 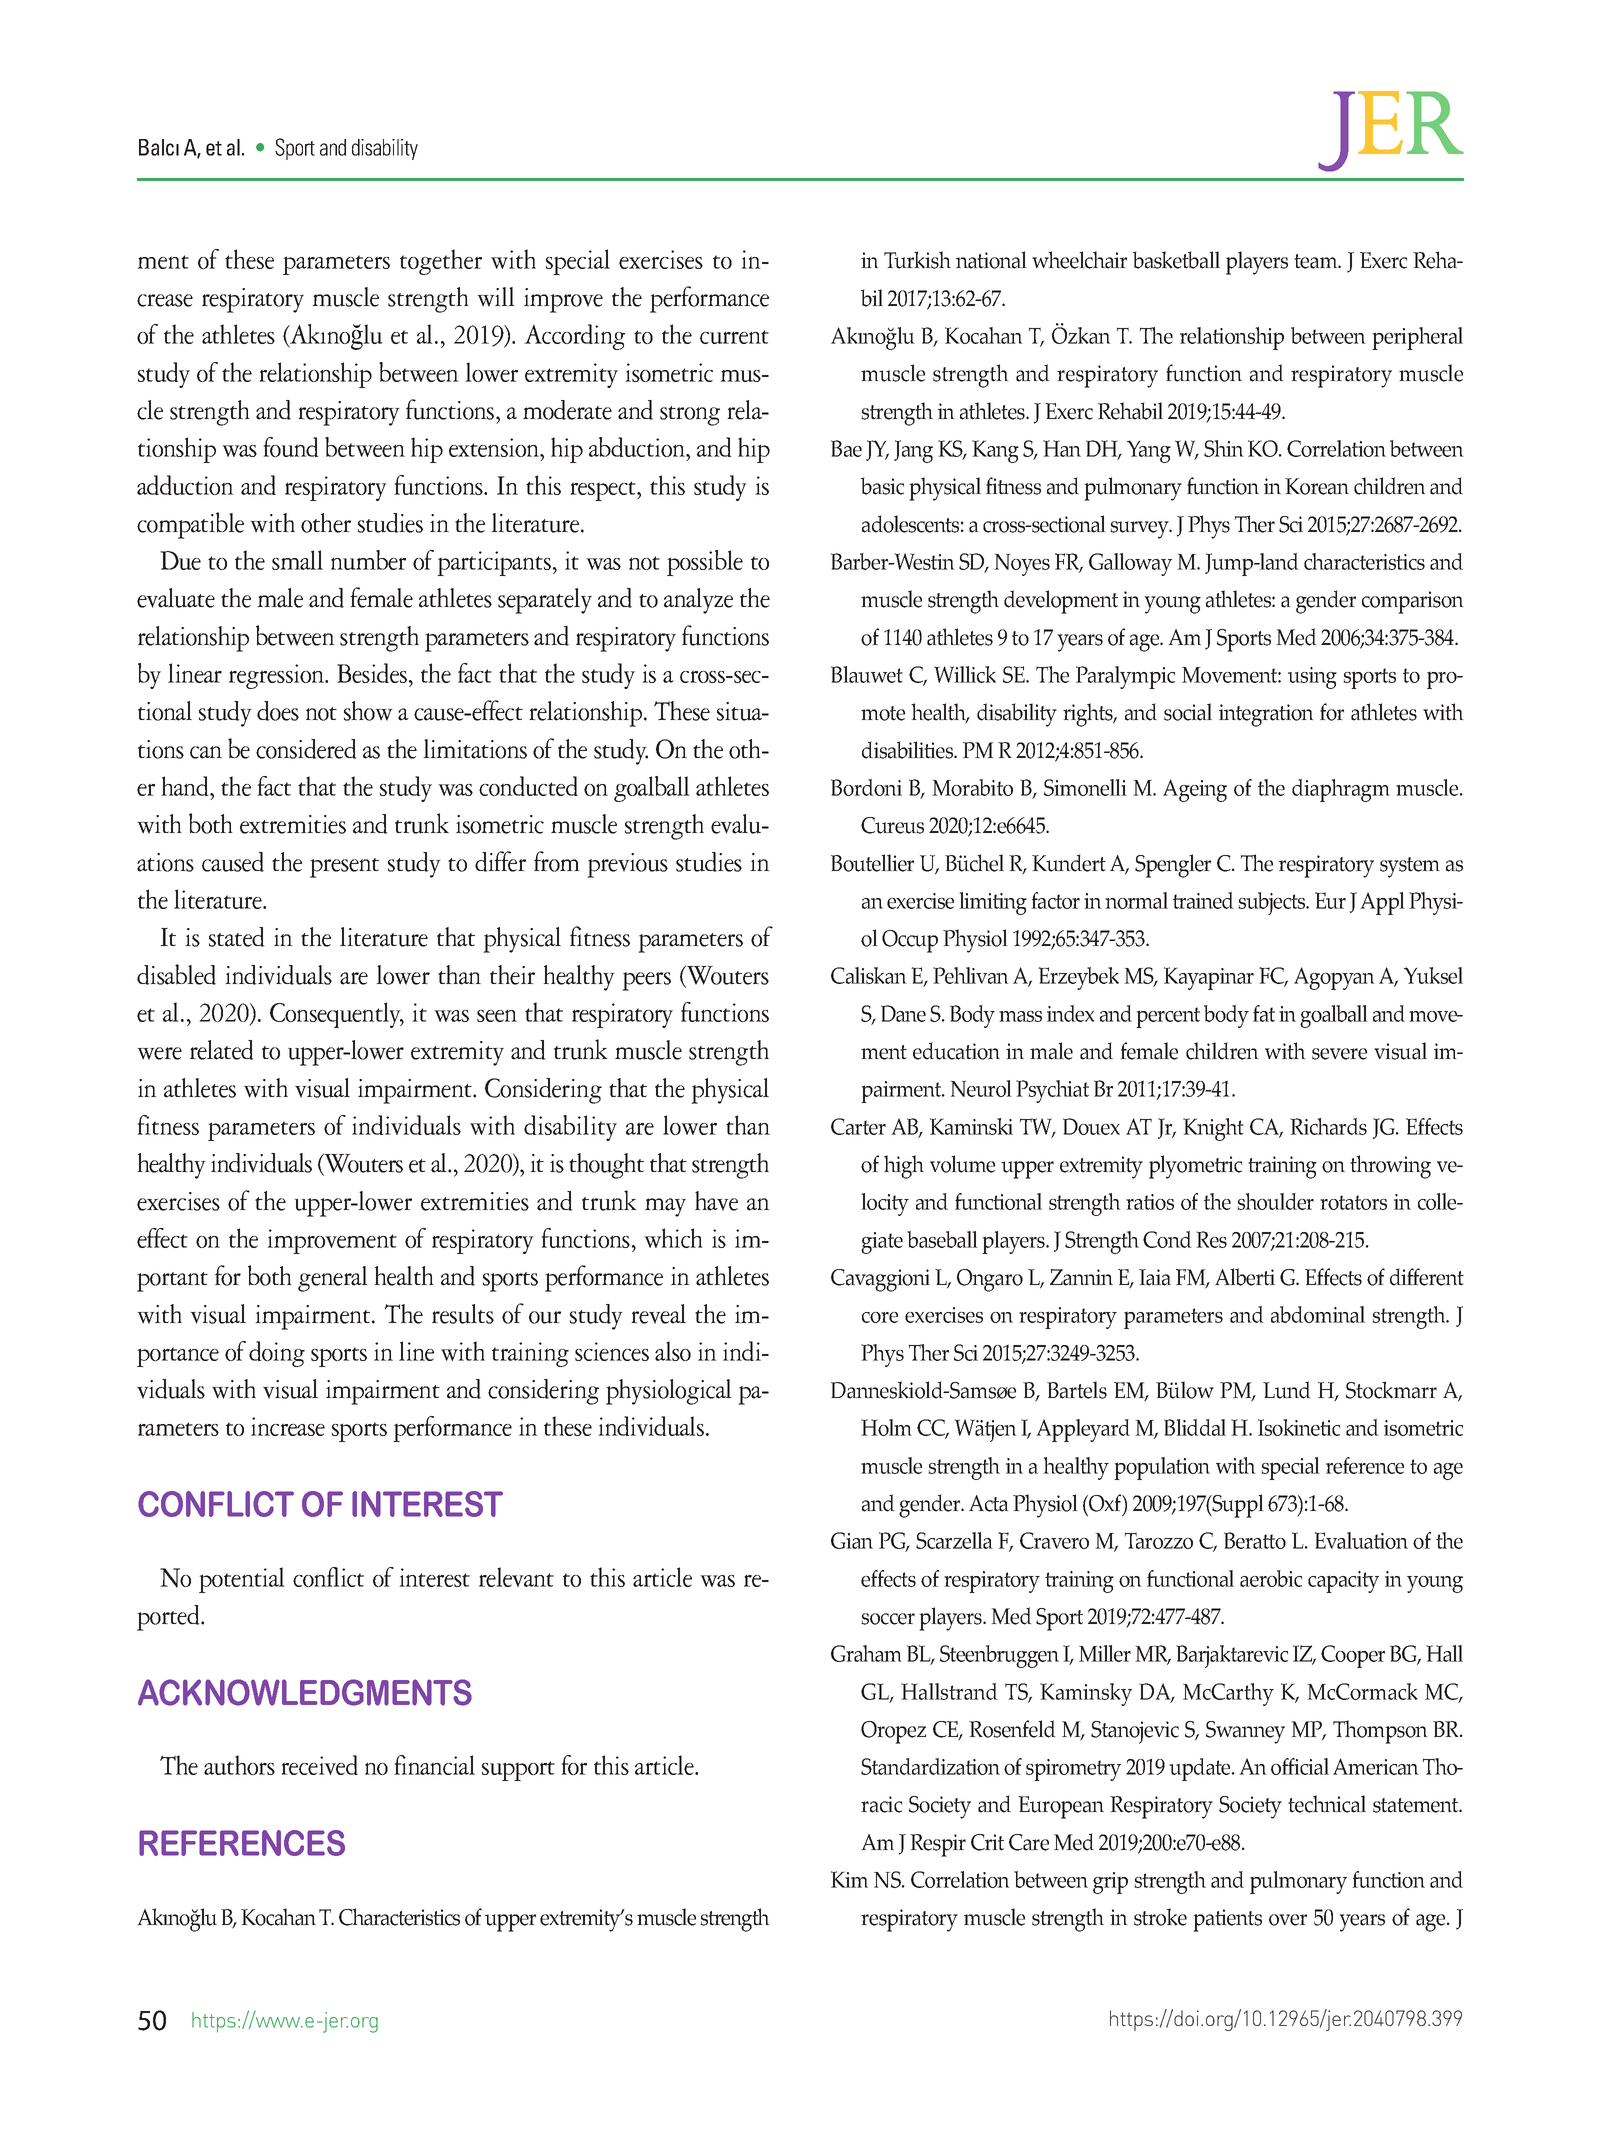 What do you see at coordinates (734, 337) in the screenshot?
I see `current` at bounding box center [734, 337].
